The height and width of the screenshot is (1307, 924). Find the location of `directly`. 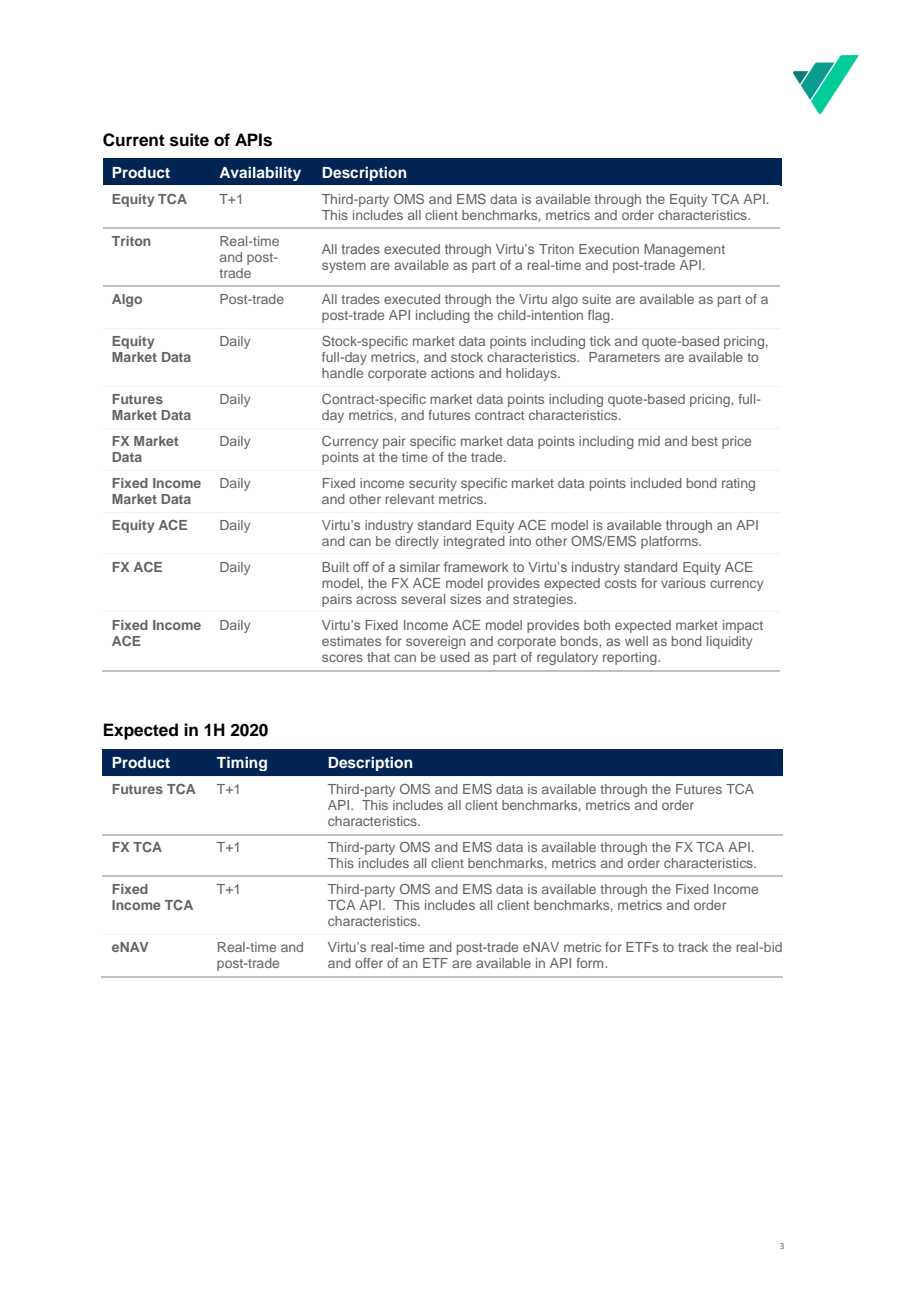

directly is located at coordinates (417, 542).
